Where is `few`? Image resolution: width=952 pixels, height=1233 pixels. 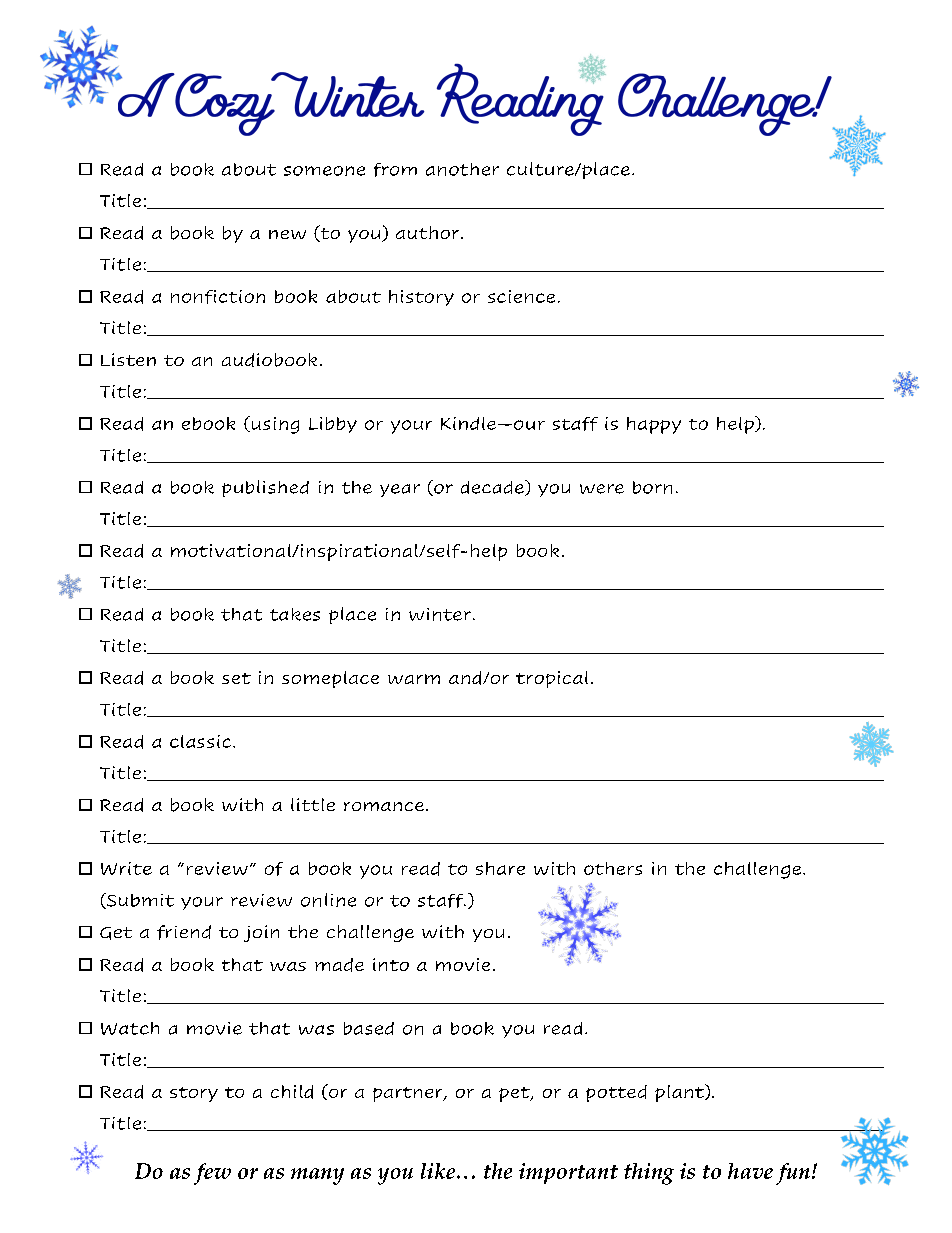 few is located at coordinates (212, 1174).
